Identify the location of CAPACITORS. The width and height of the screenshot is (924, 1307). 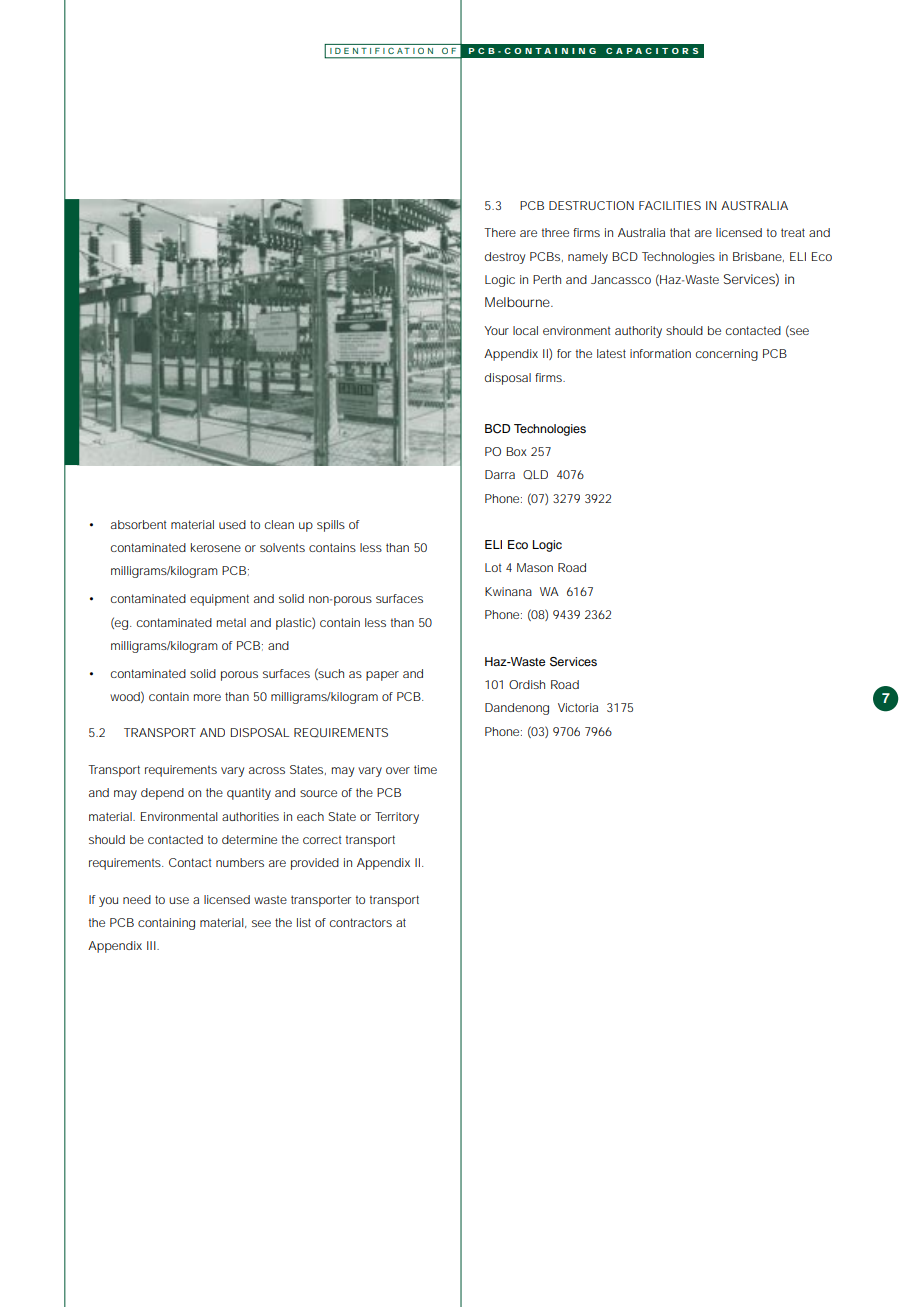
(652, 51).
